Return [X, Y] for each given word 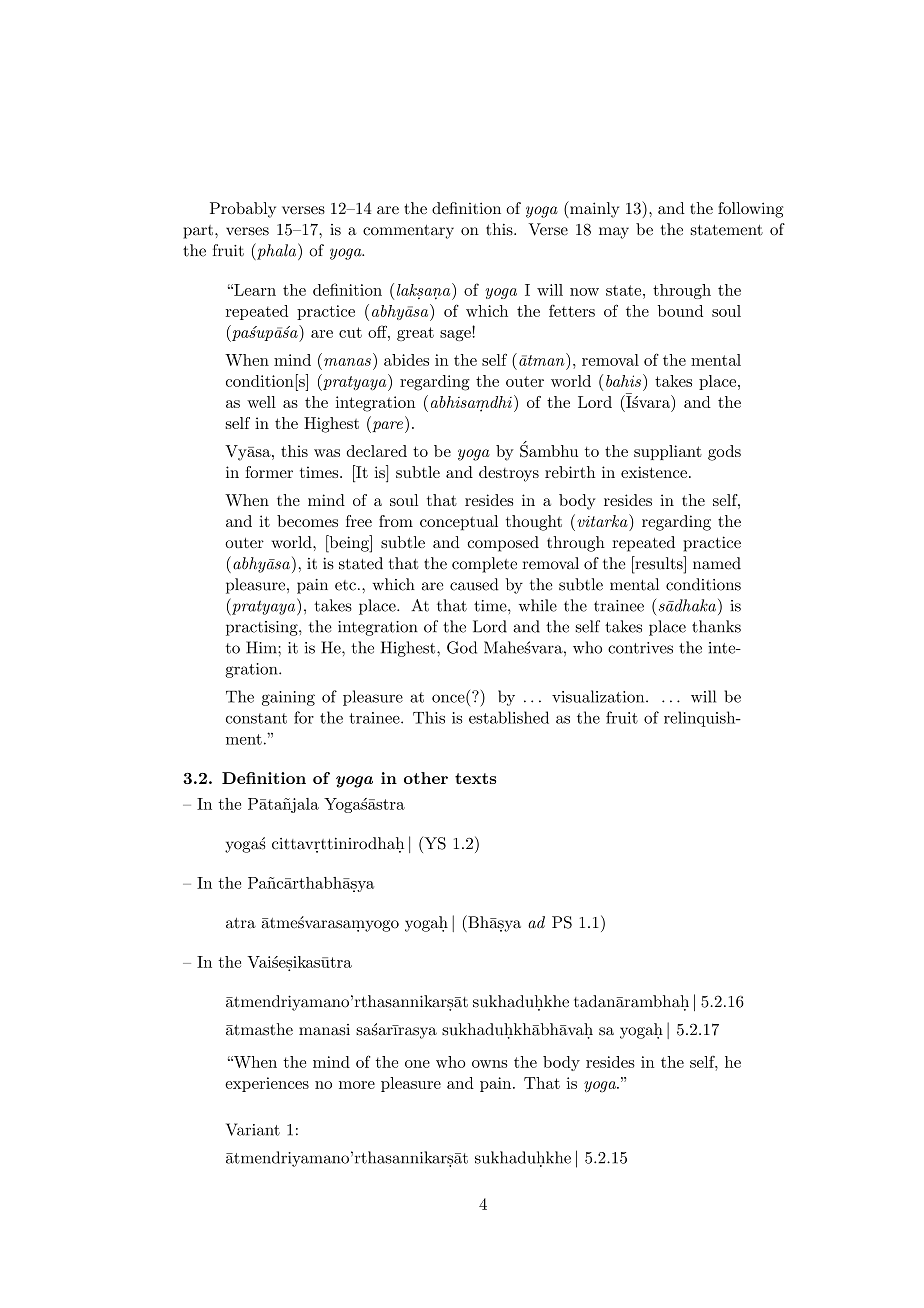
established [509, 717]
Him [262, 647]
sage [455, 335]
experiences [267, 1084]
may [614, 233]
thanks [716, 626]
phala [277, 251]
